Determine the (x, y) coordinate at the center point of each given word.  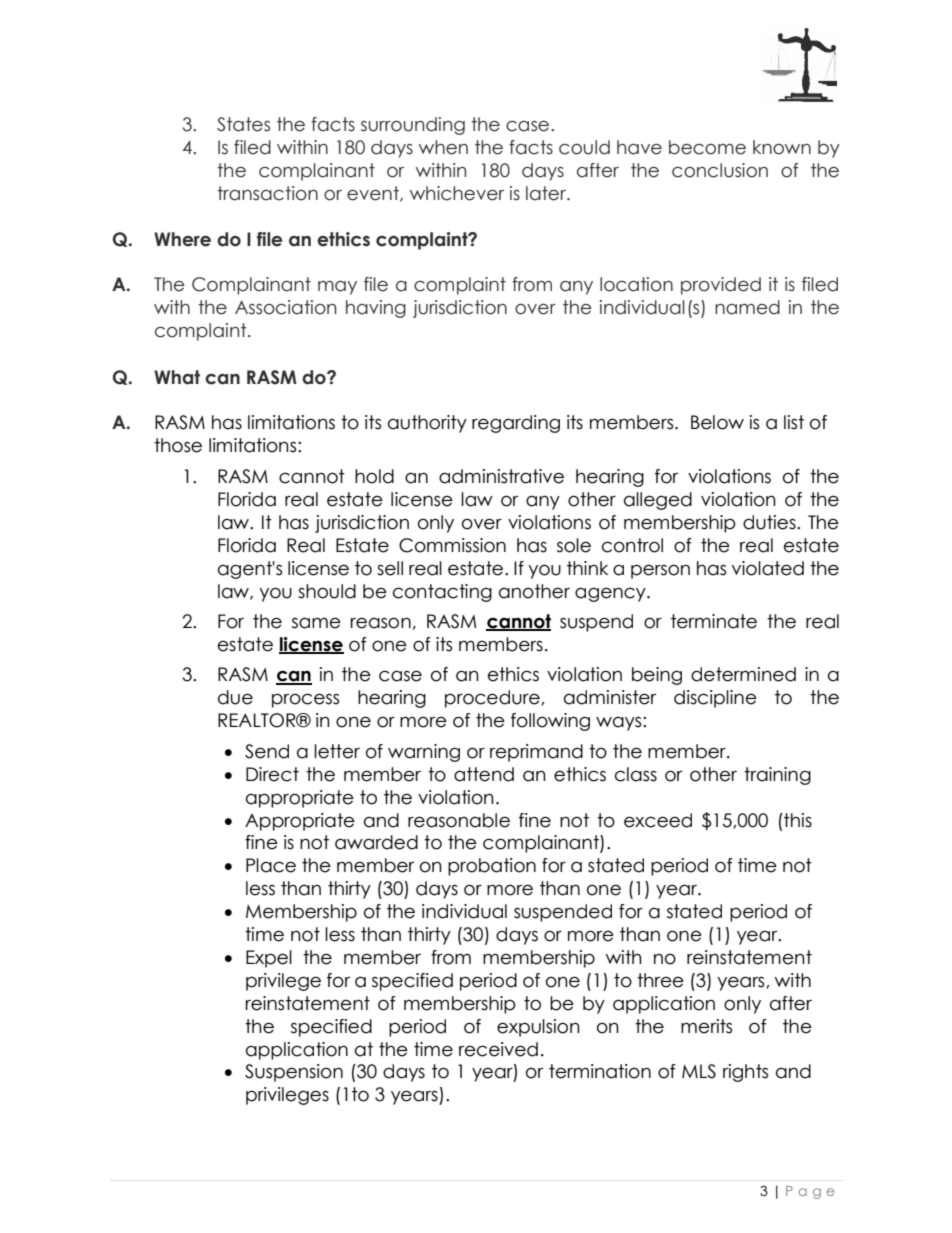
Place (271, 865)
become (707, 147)
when (443, 147)
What (177, 377)
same (316, 623)
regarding (516, 424)
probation (492, 867)
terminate (714, 621)
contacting (442, 593)
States (243, 124)
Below (717, 422)
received (498, 1049)
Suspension (294, 1073)
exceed (658, 820)
